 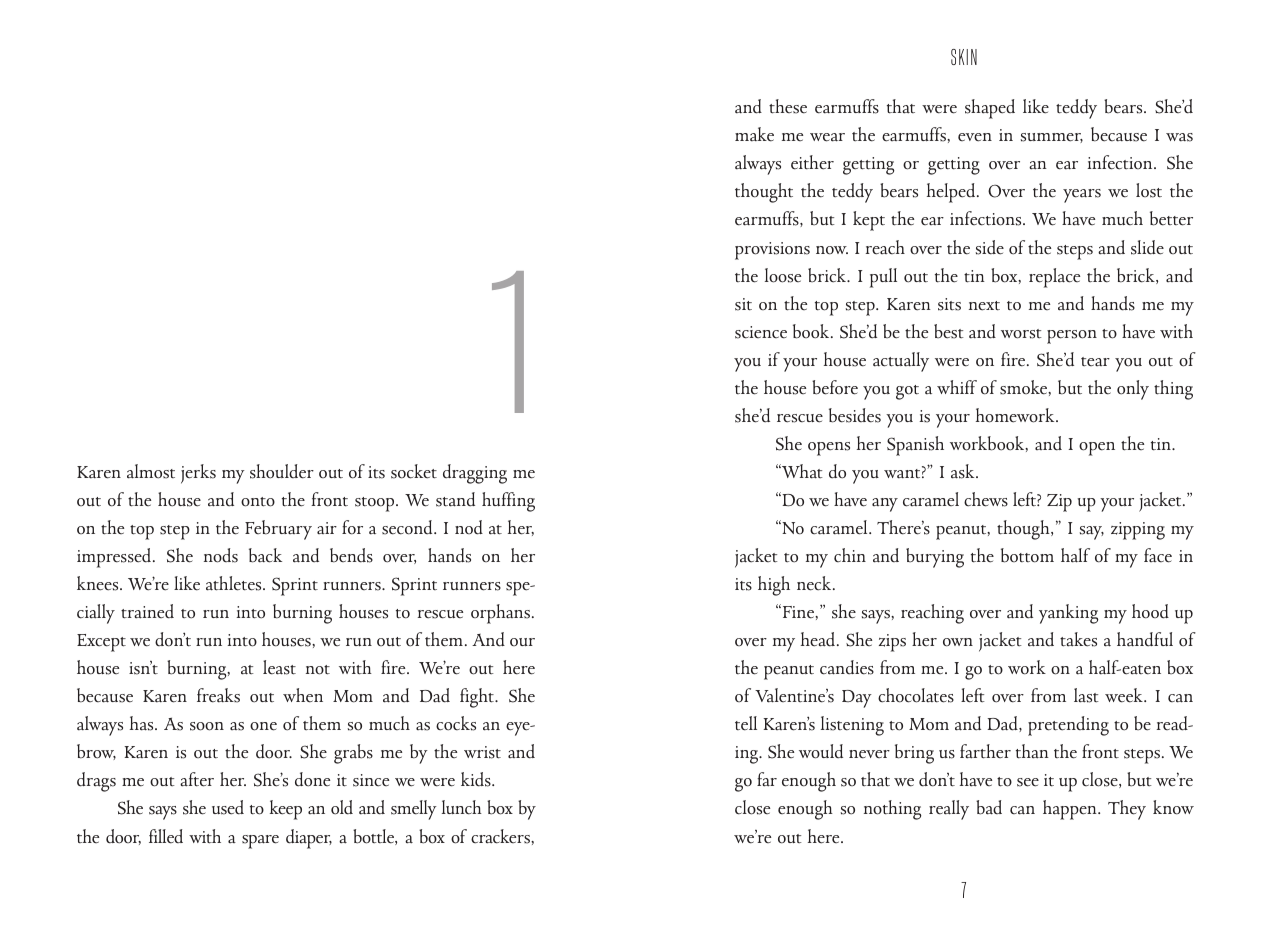 What do you see at coordinates (761, 332) in the document?
I see `science` at bounding box center [761, 332].
